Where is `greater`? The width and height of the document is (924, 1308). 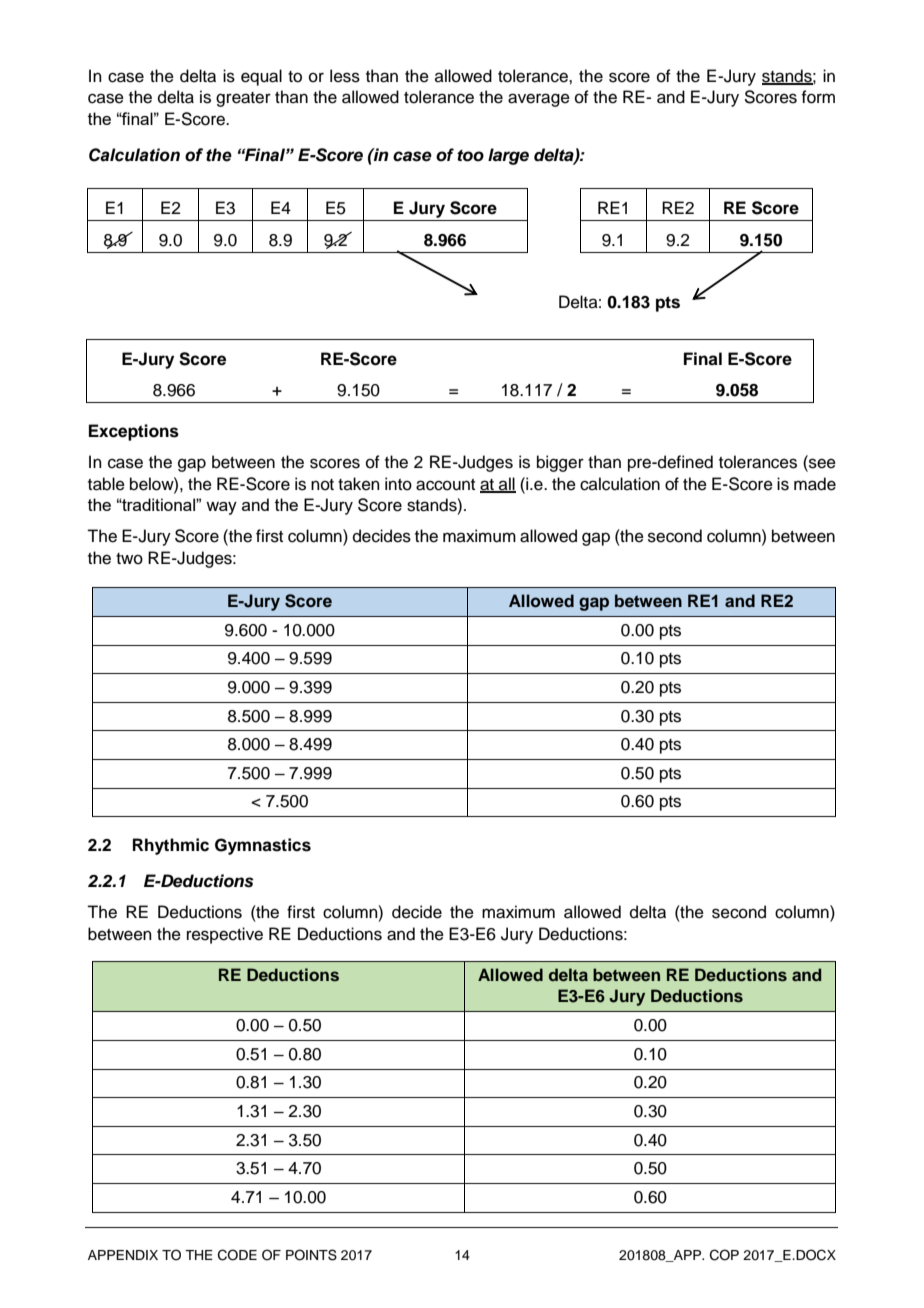 greater is located at coordinates (243, 99).
